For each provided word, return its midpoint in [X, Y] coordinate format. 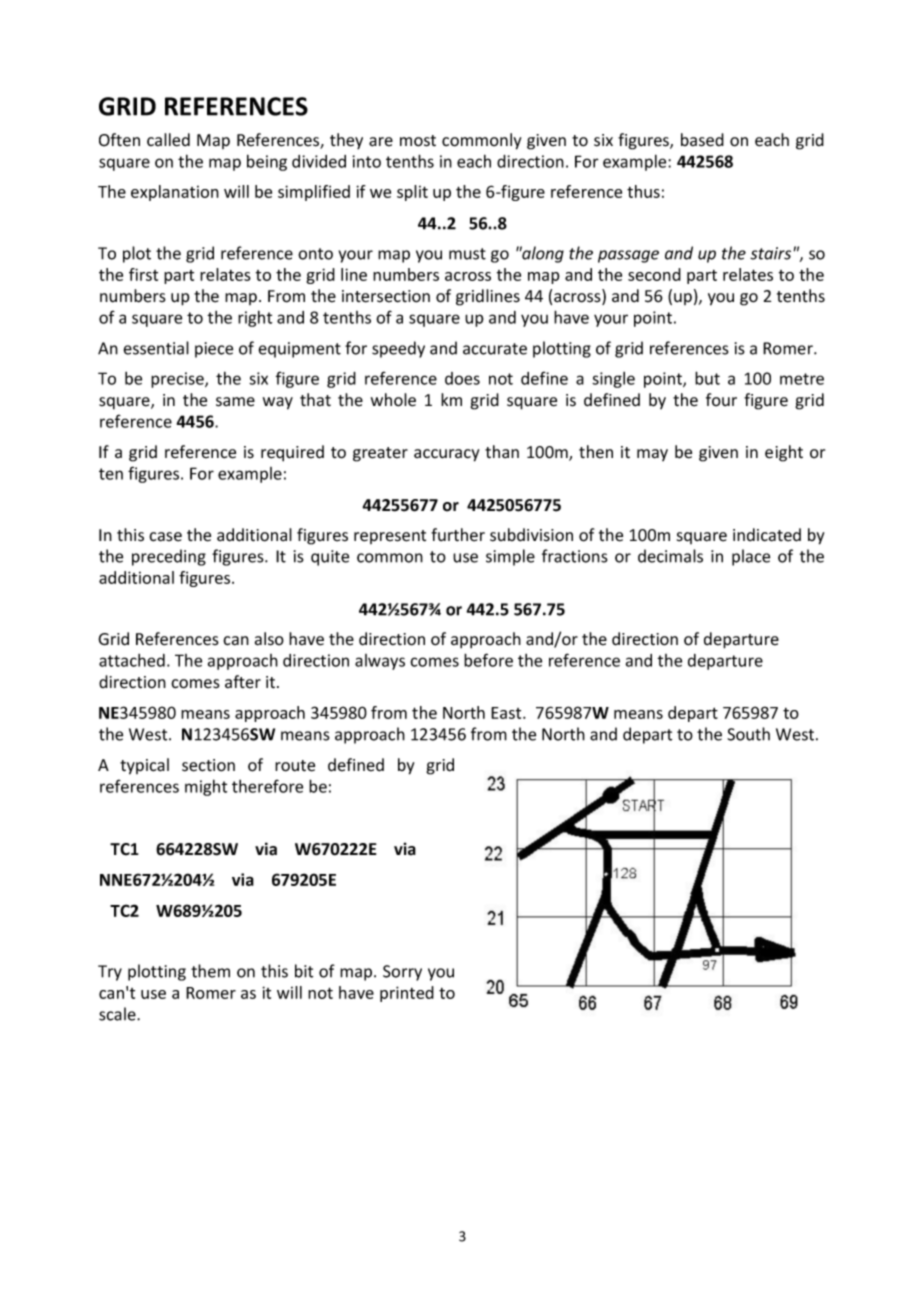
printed [407, 994]
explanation [175, 193]
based [702, 140]
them [210, 971]
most [418, 141]
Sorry [402, 973]
